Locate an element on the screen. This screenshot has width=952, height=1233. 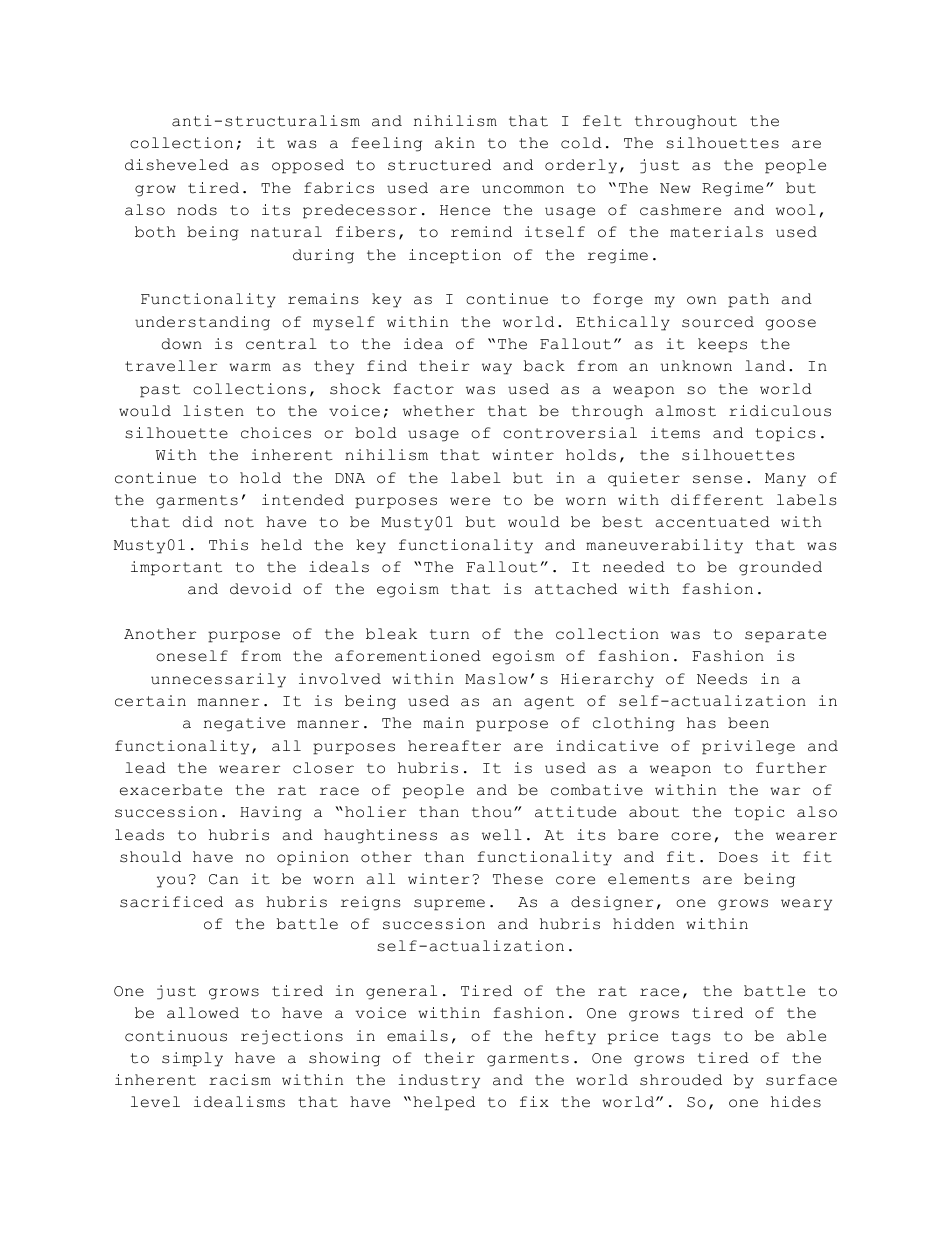
akin is located at coordinates (455, 143).
